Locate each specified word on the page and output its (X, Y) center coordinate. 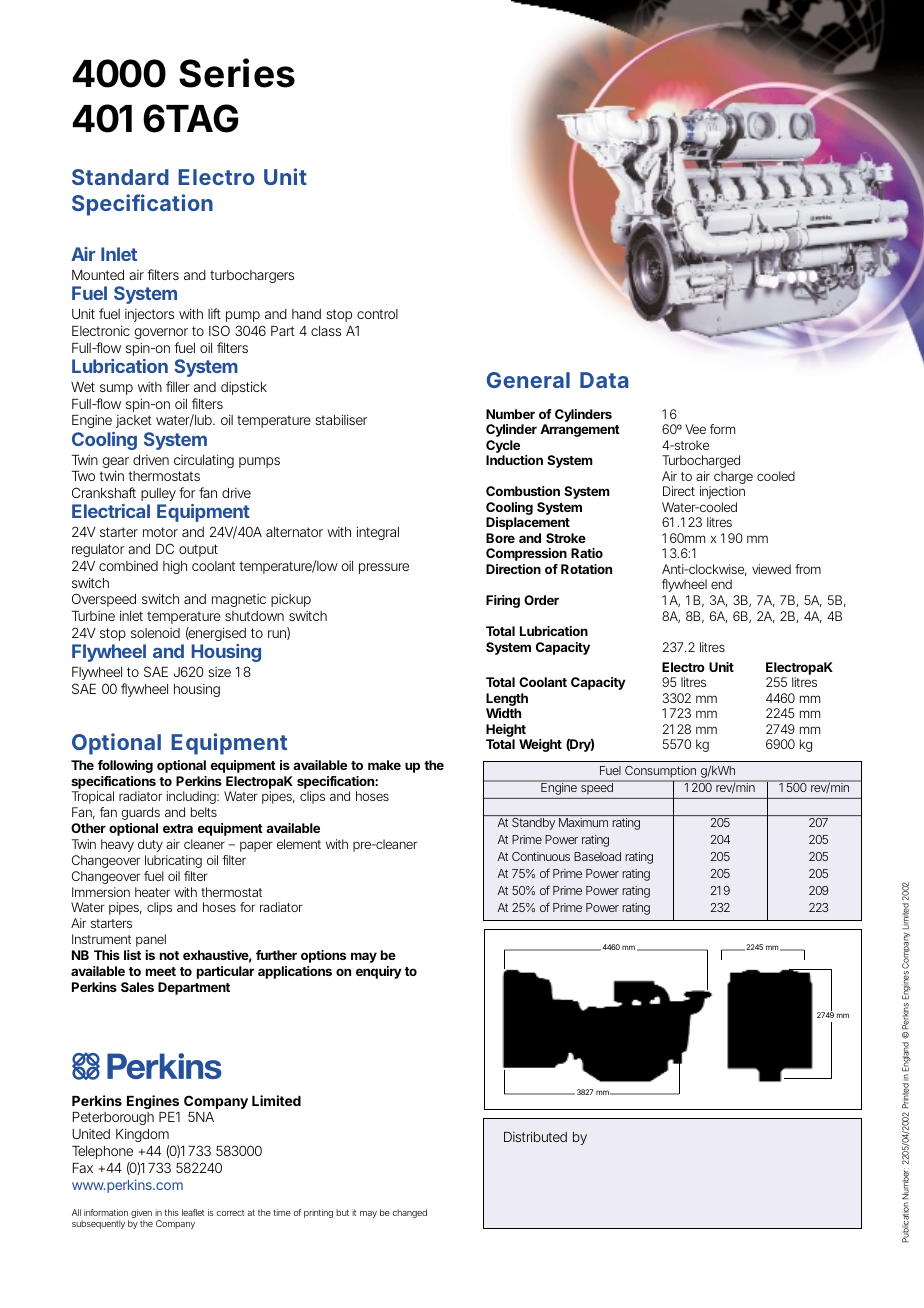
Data (604, 380)
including (191, 799)
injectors (149, 315)
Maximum (583, 822)
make (384, 765)
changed (409, 1213)
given (141, 1215)
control (377, 314)
